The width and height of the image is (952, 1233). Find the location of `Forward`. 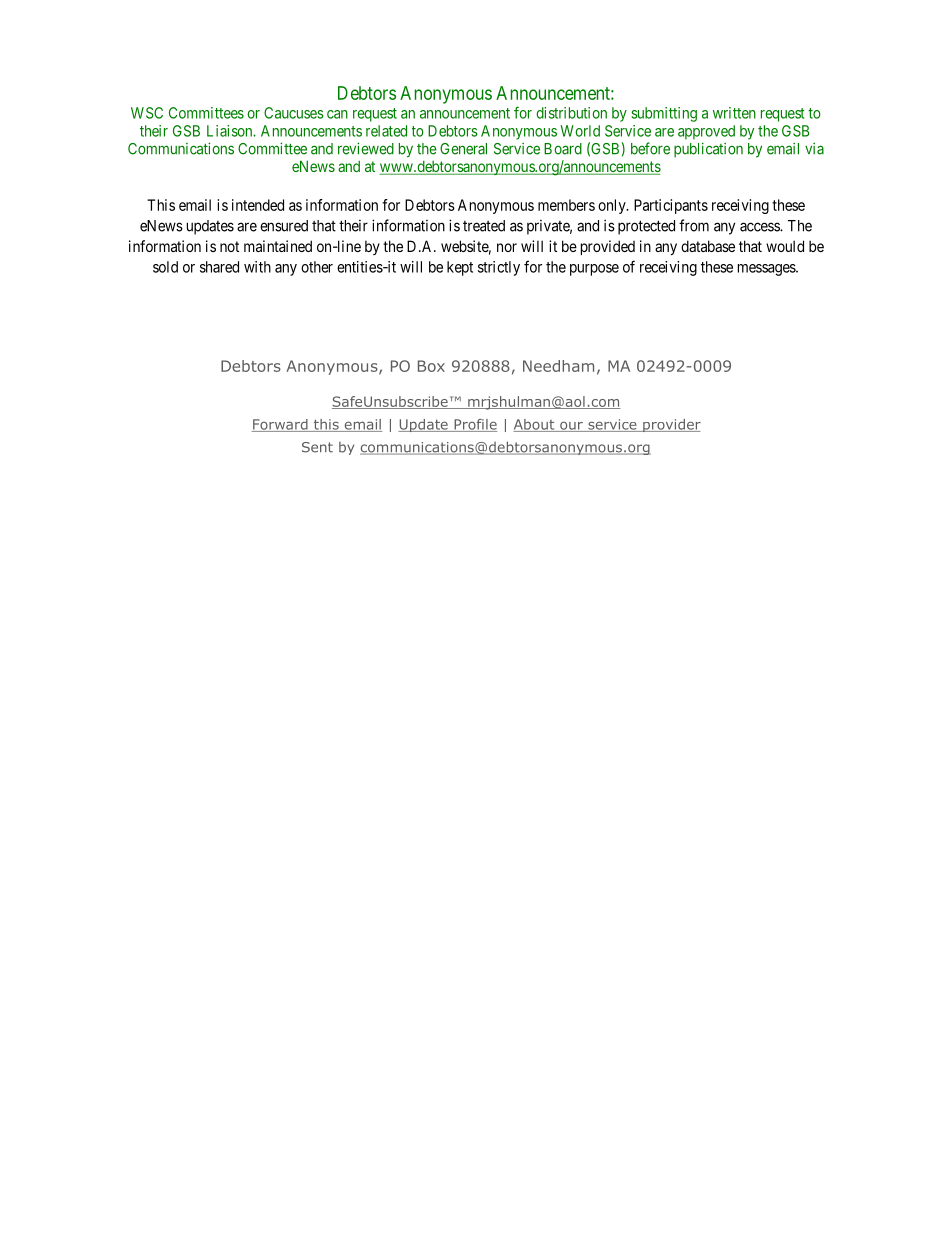

Forward is located at coordinates (281, 425).
